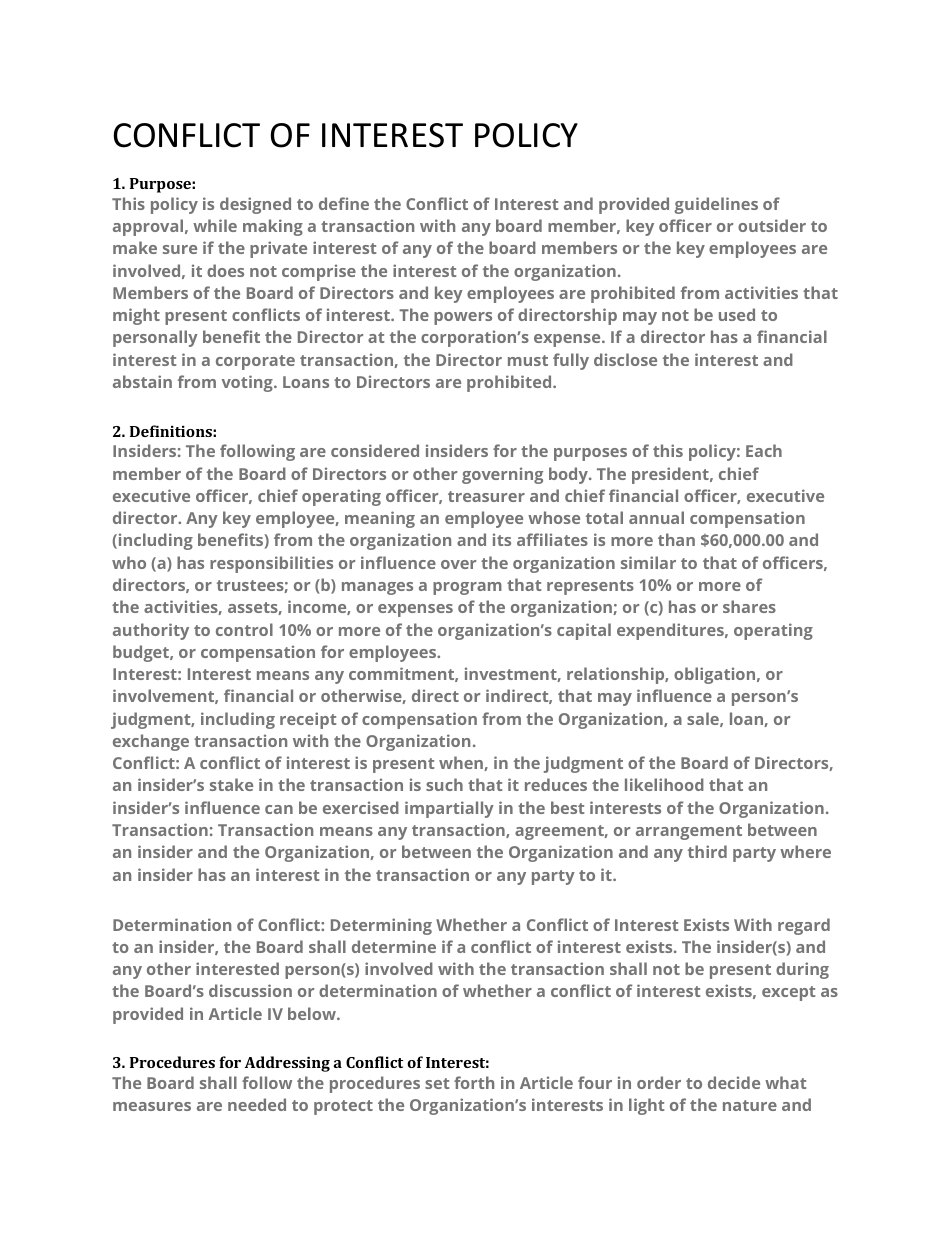 This screenshot has height=1233, width=952. What do you see at coordinates (676, 539) in the screenshot?
I see `than` at bounding box center [676, 539].
